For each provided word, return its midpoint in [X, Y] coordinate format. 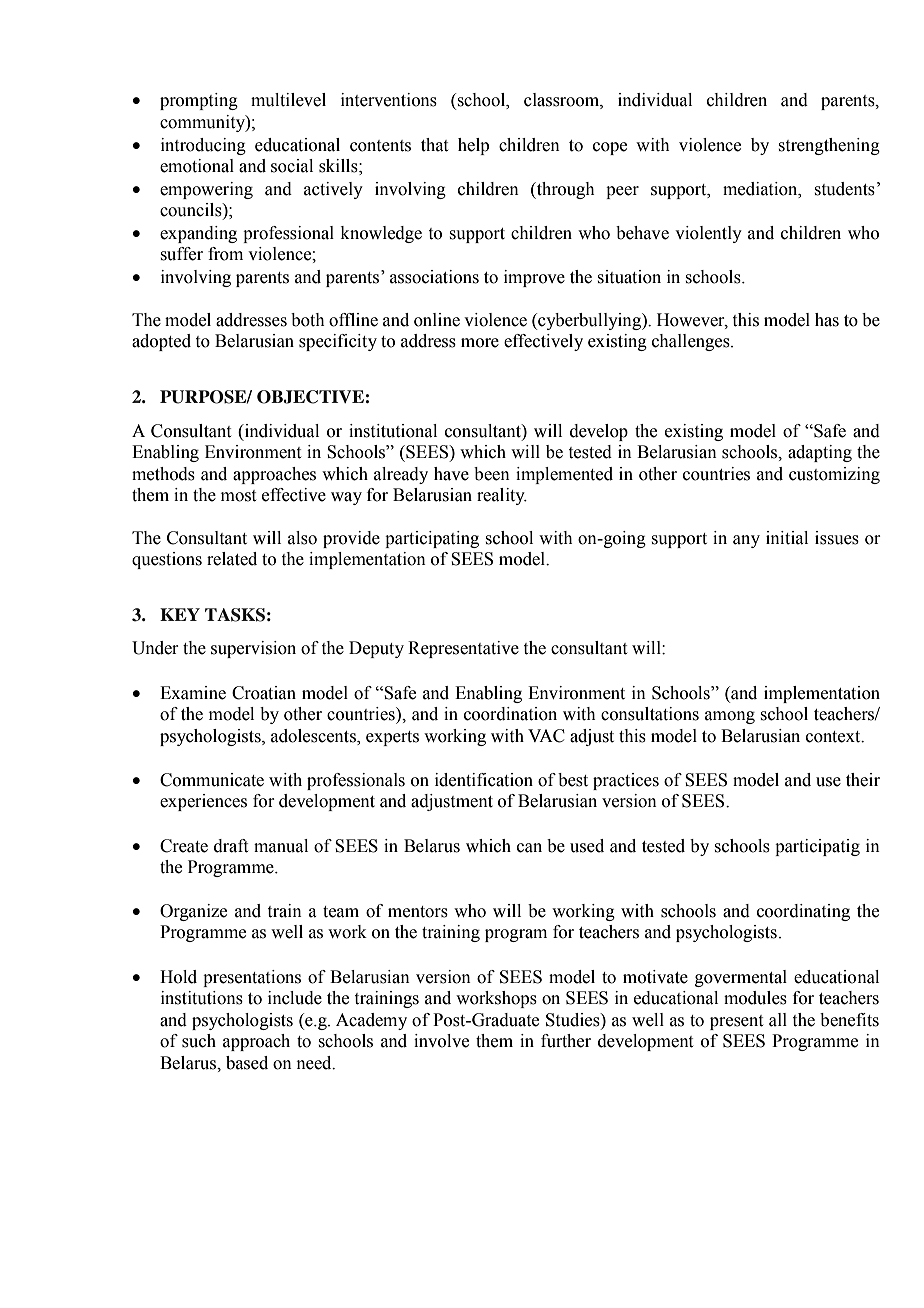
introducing [203, 146]
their [863, 780]
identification [484, 780]
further [566, 1041]
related [232, 559]
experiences [203, 802]
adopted [161, 342]
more [480, 343]
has [827, 320]
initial [787, 538]
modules [755, 998]
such [199, 1041]
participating [432, 539]
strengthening [829, 146]
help [473, 146]
